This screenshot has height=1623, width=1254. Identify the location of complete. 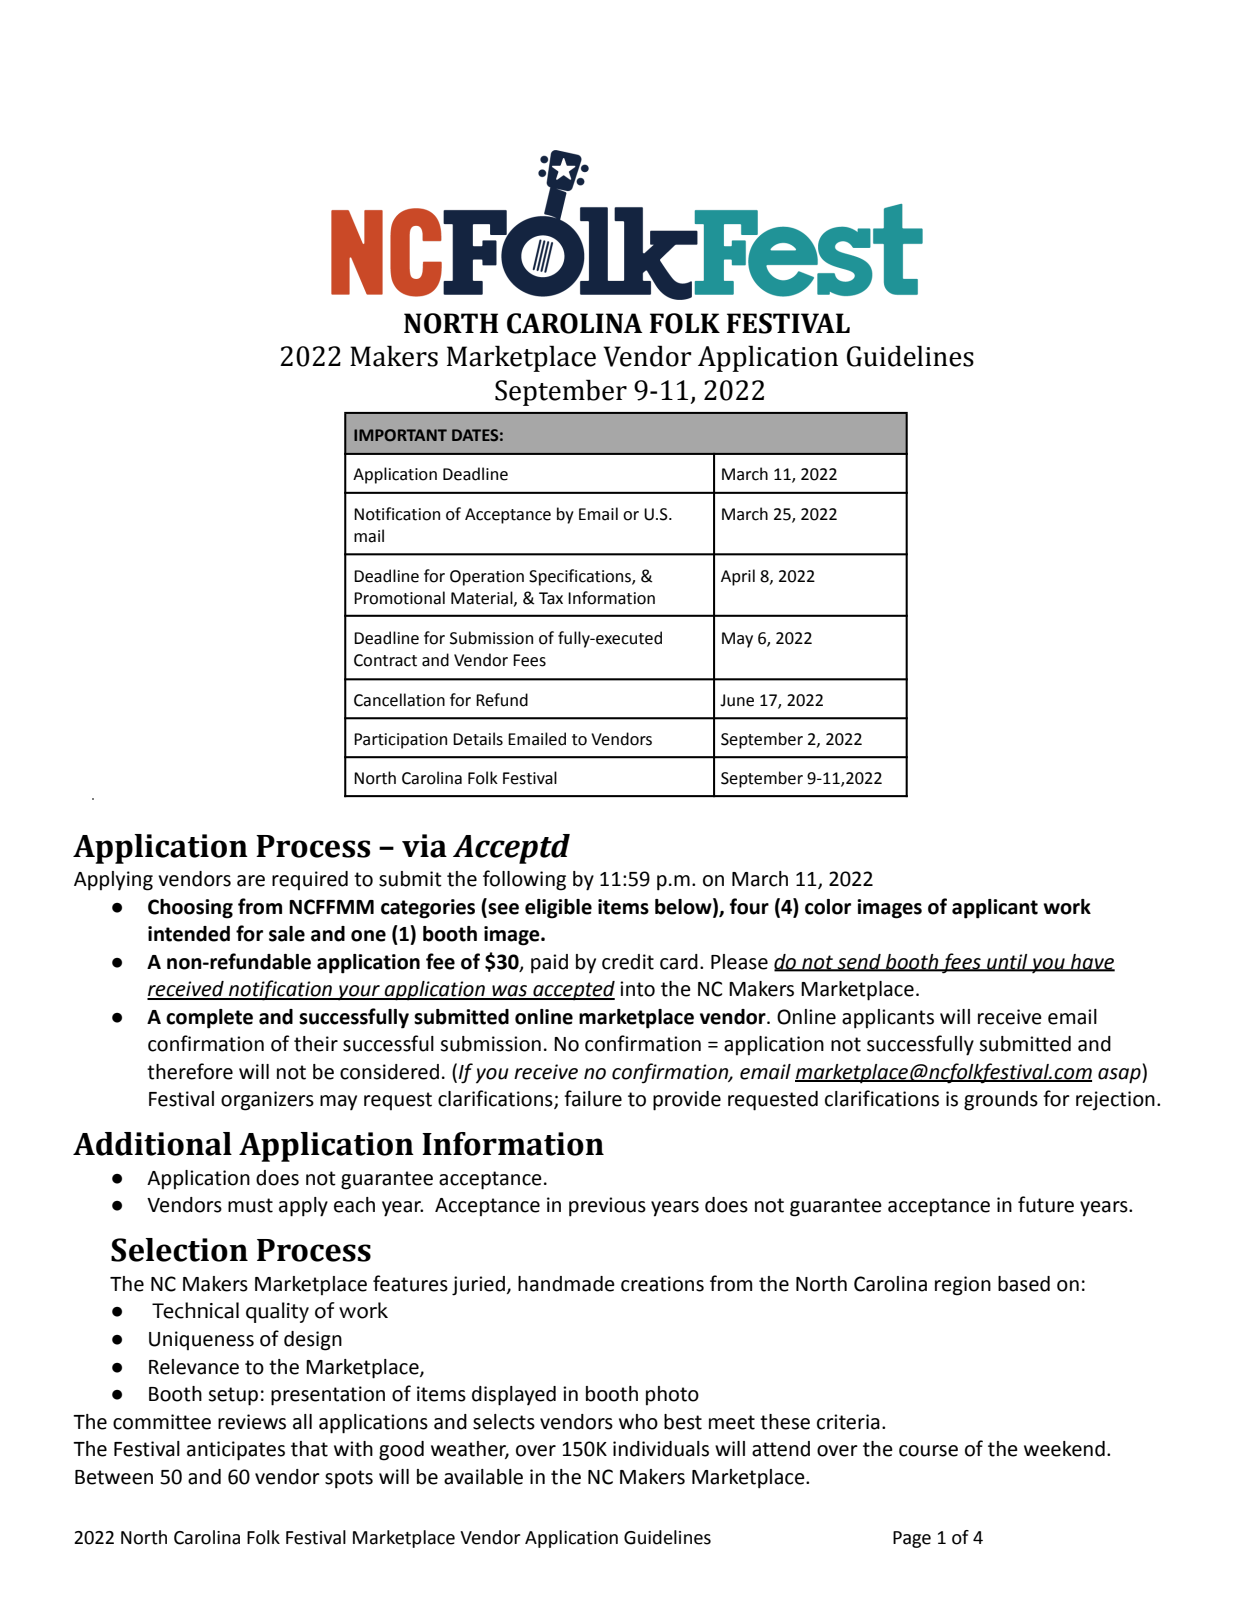
(209, 1019).
